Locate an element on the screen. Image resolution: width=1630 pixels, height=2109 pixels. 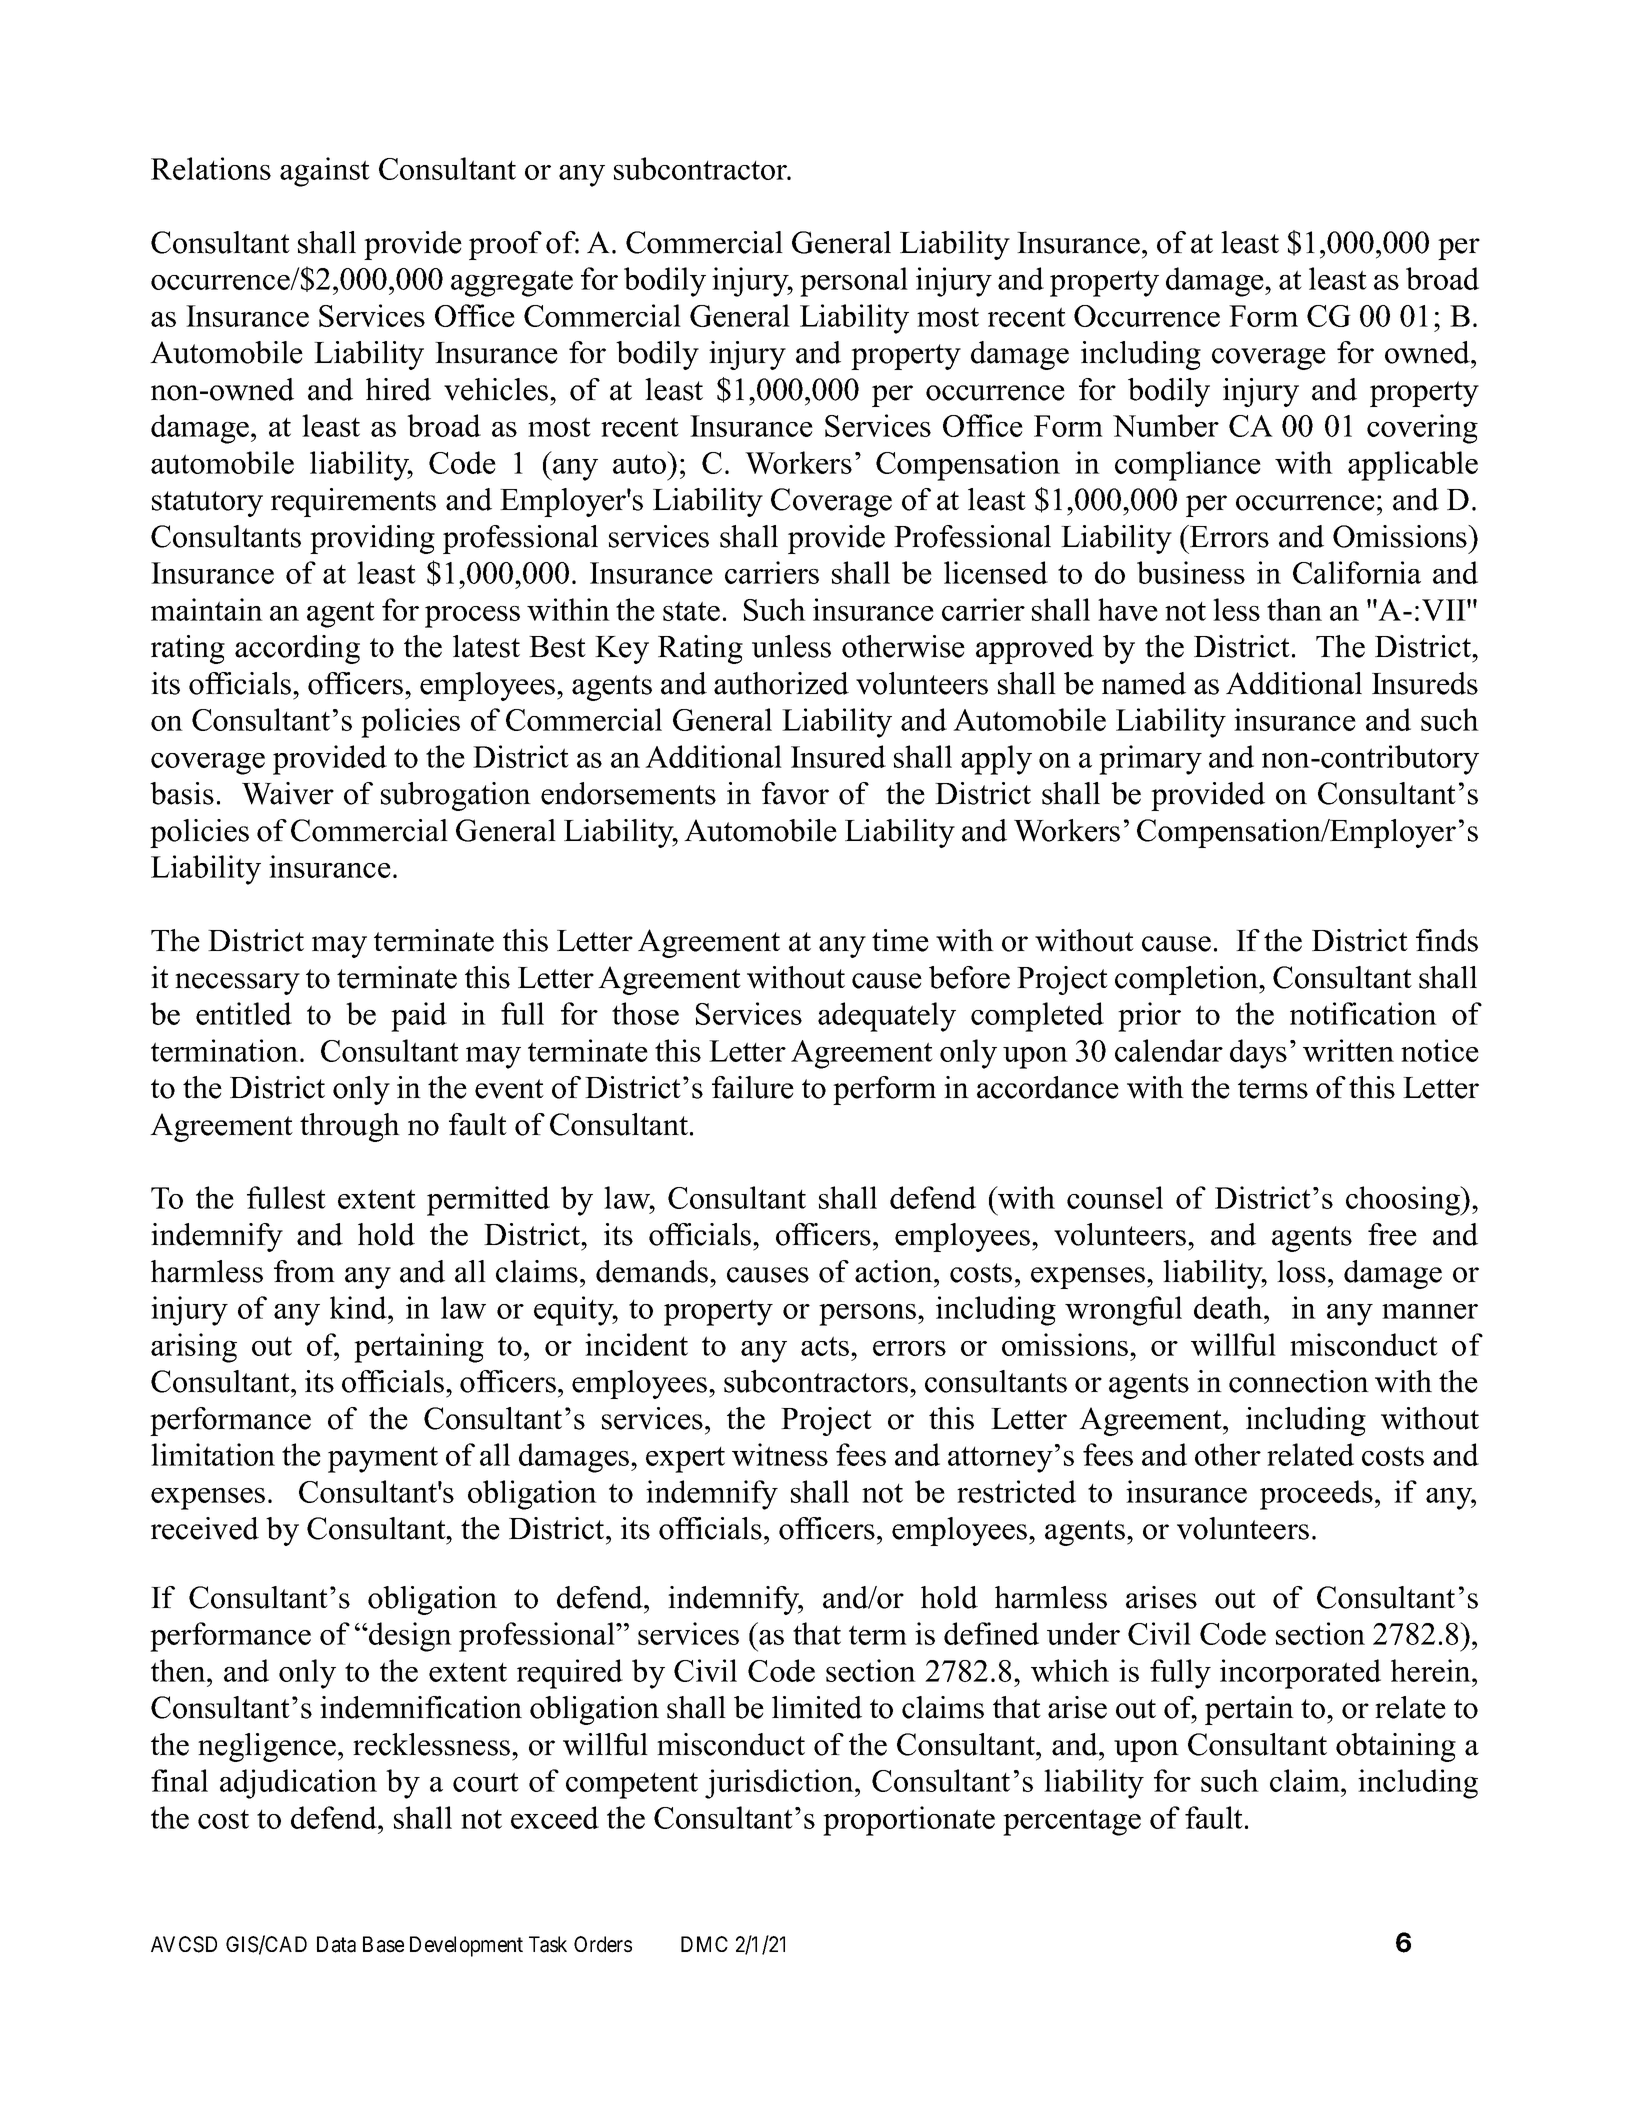
Number is located at coordinates (1166, 425).
